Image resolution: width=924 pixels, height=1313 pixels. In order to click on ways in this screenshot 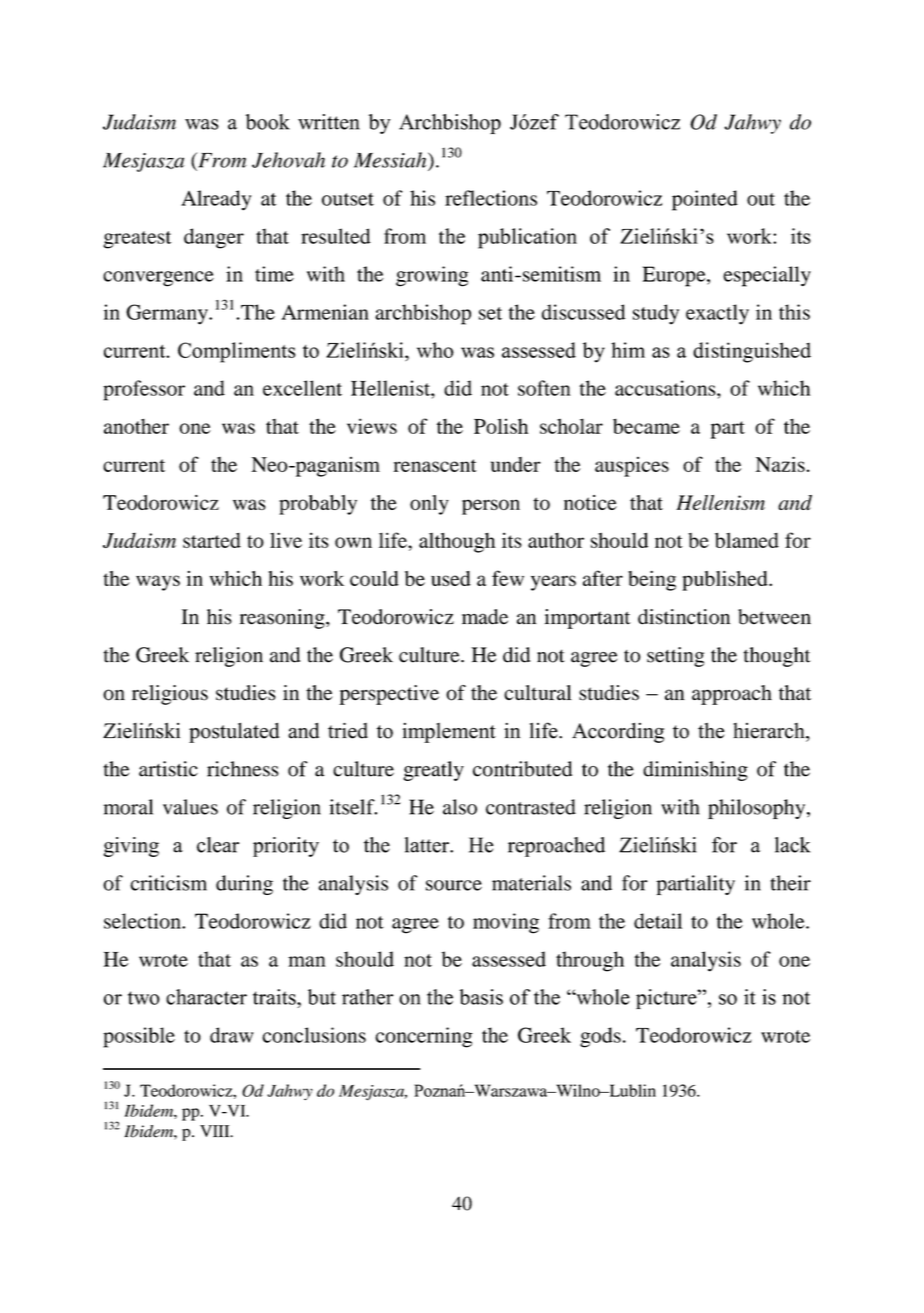, I will do `click(158, 583)`.
